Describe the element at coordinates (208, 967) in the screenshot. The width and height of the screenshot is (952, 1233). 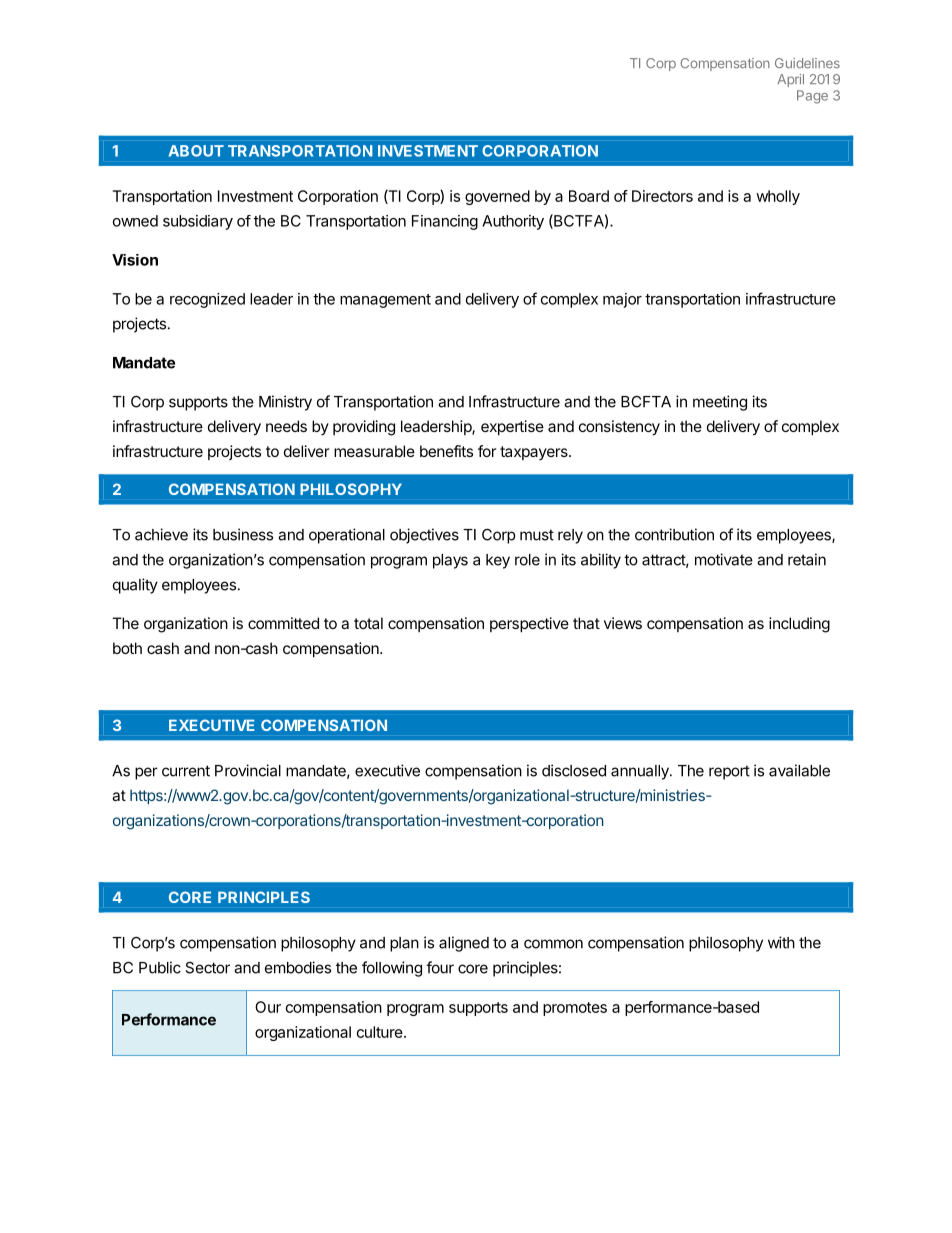
I see `Sector` at that location.
